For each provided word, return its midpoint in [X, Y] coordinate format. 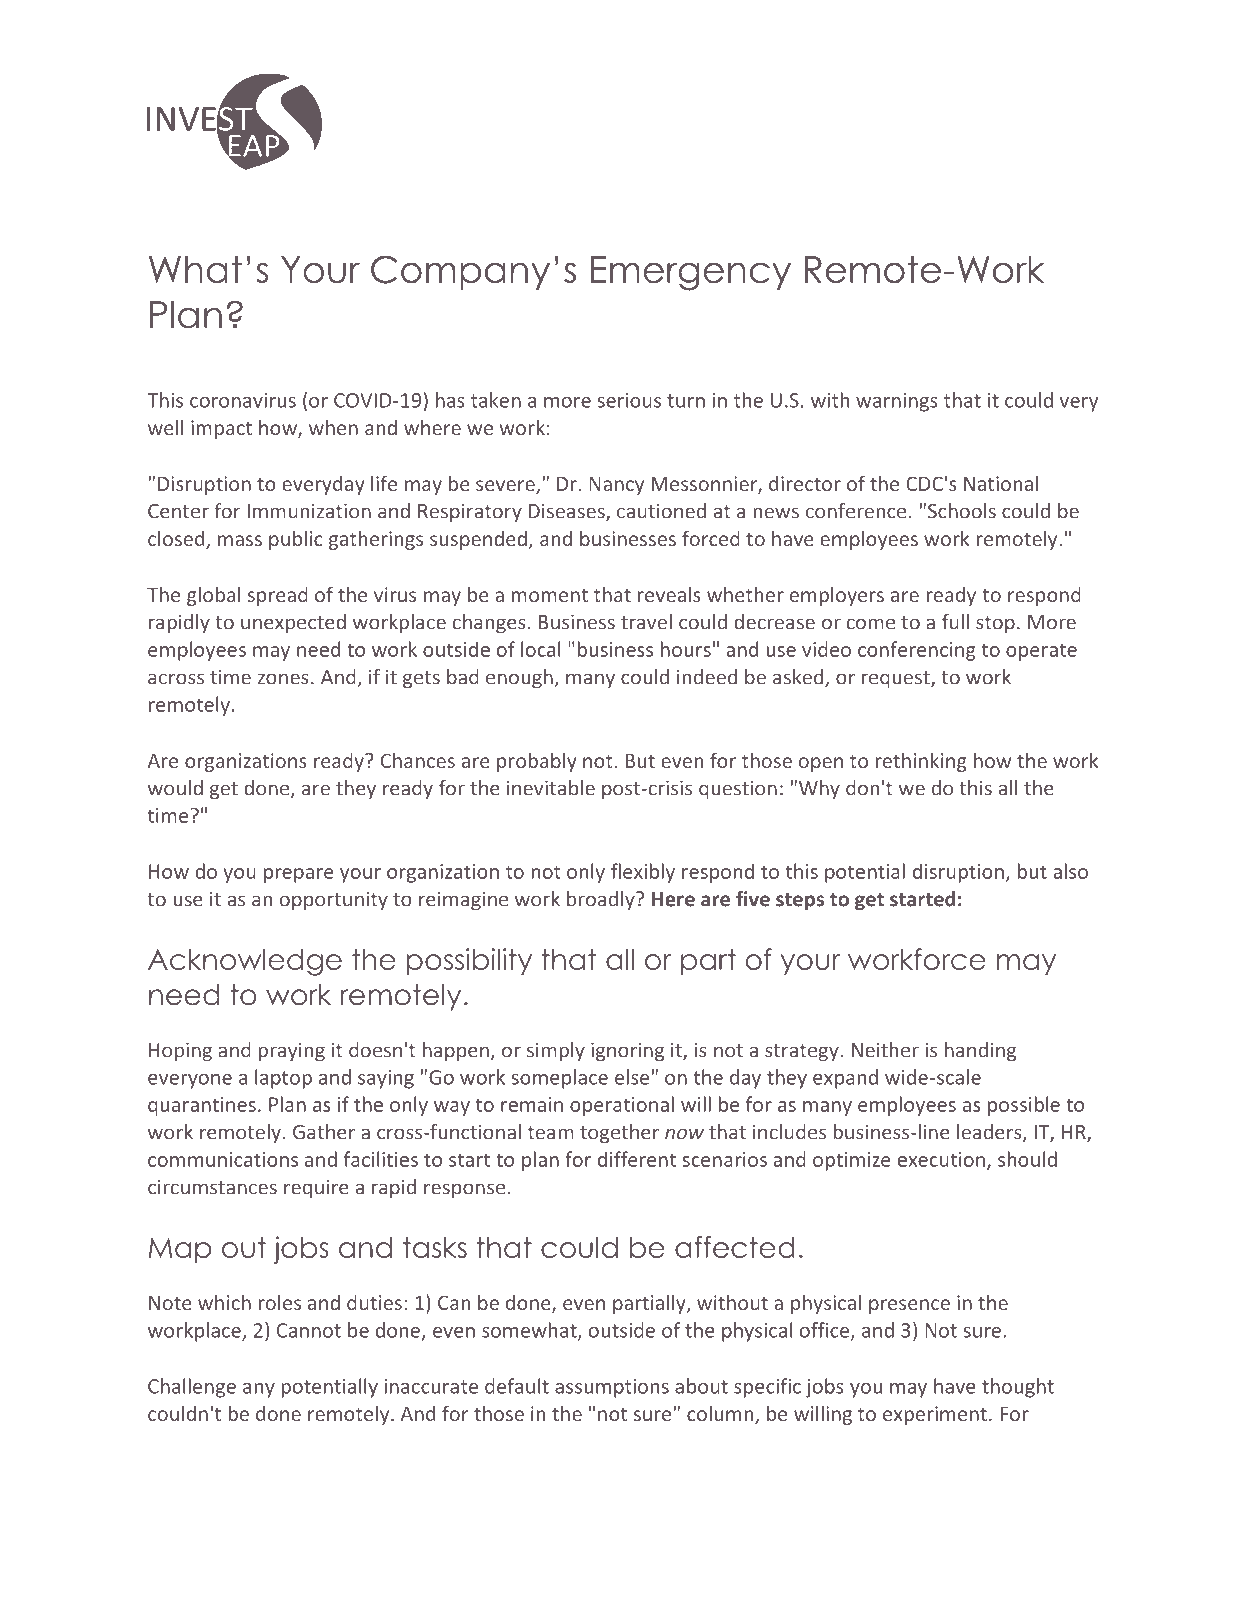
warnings [897, 402]
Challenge [192, 1388]
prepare [299, 875]
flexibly [643, 873]
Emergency [691, 273]
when [333, 427]
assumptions [612, 1388]
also [1070, 871]
